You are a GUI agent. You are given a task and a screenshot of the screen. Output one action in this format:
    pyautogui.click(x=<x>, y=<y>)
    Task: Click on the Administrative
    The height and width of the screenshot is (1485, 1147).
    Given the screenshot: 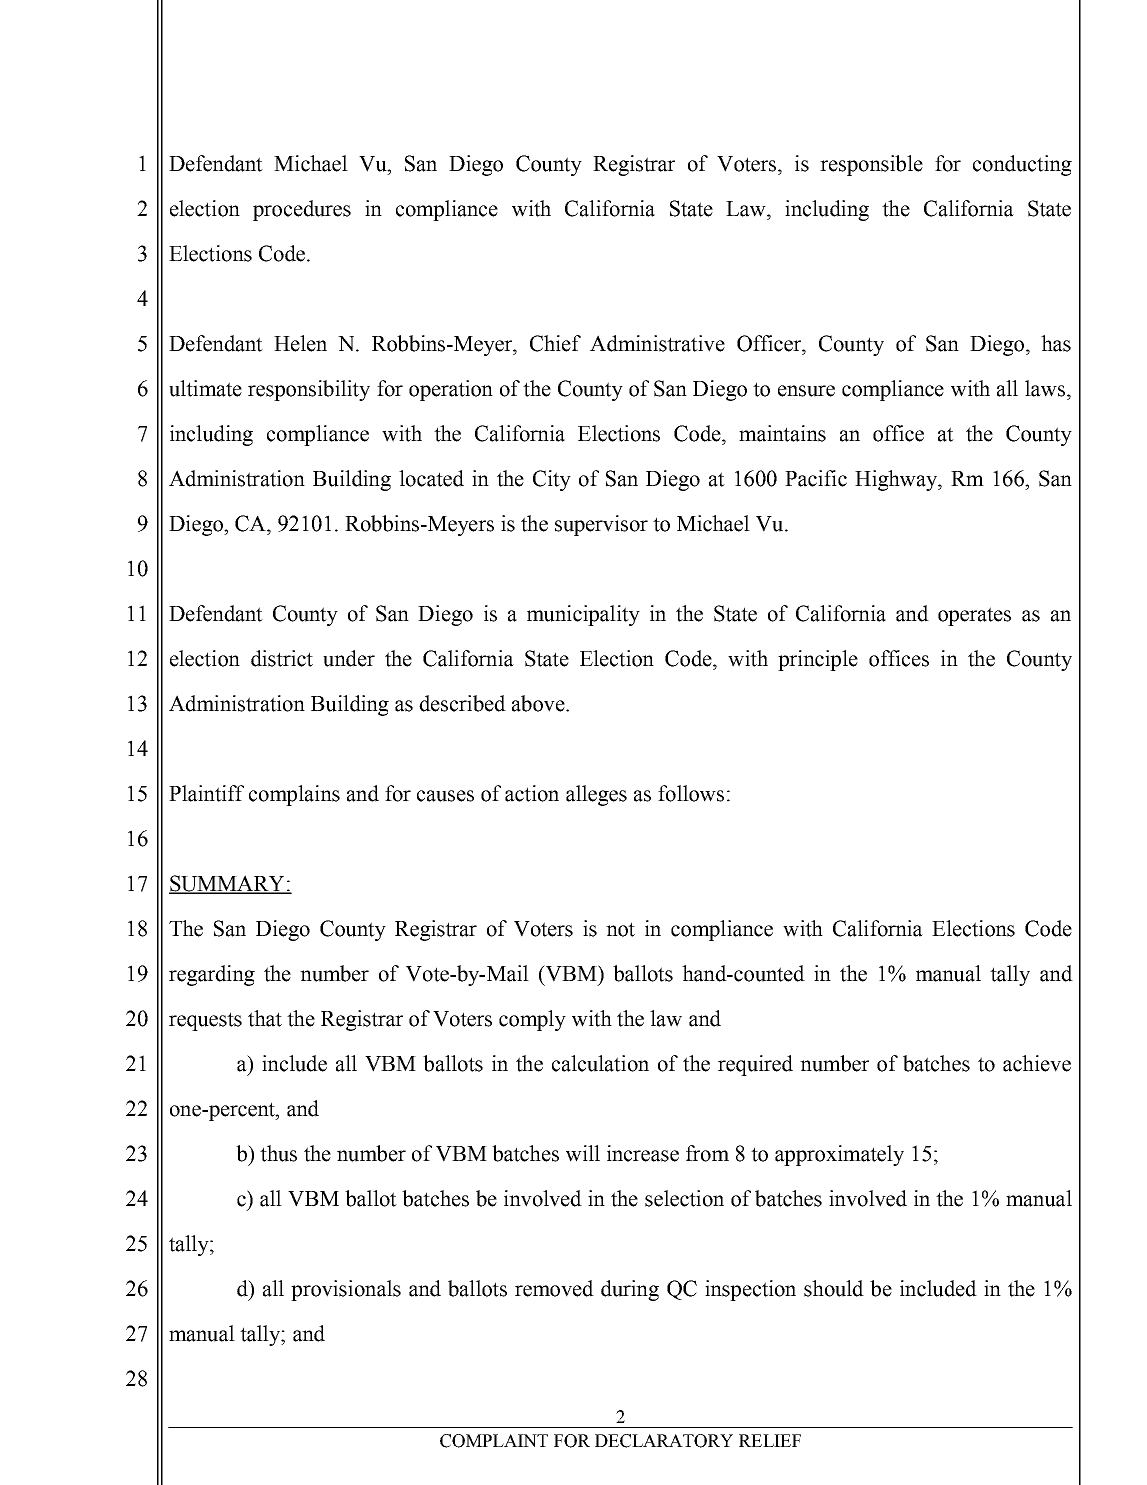 What is the action you would take?
    pyautogui.click(x=657, y=343)
